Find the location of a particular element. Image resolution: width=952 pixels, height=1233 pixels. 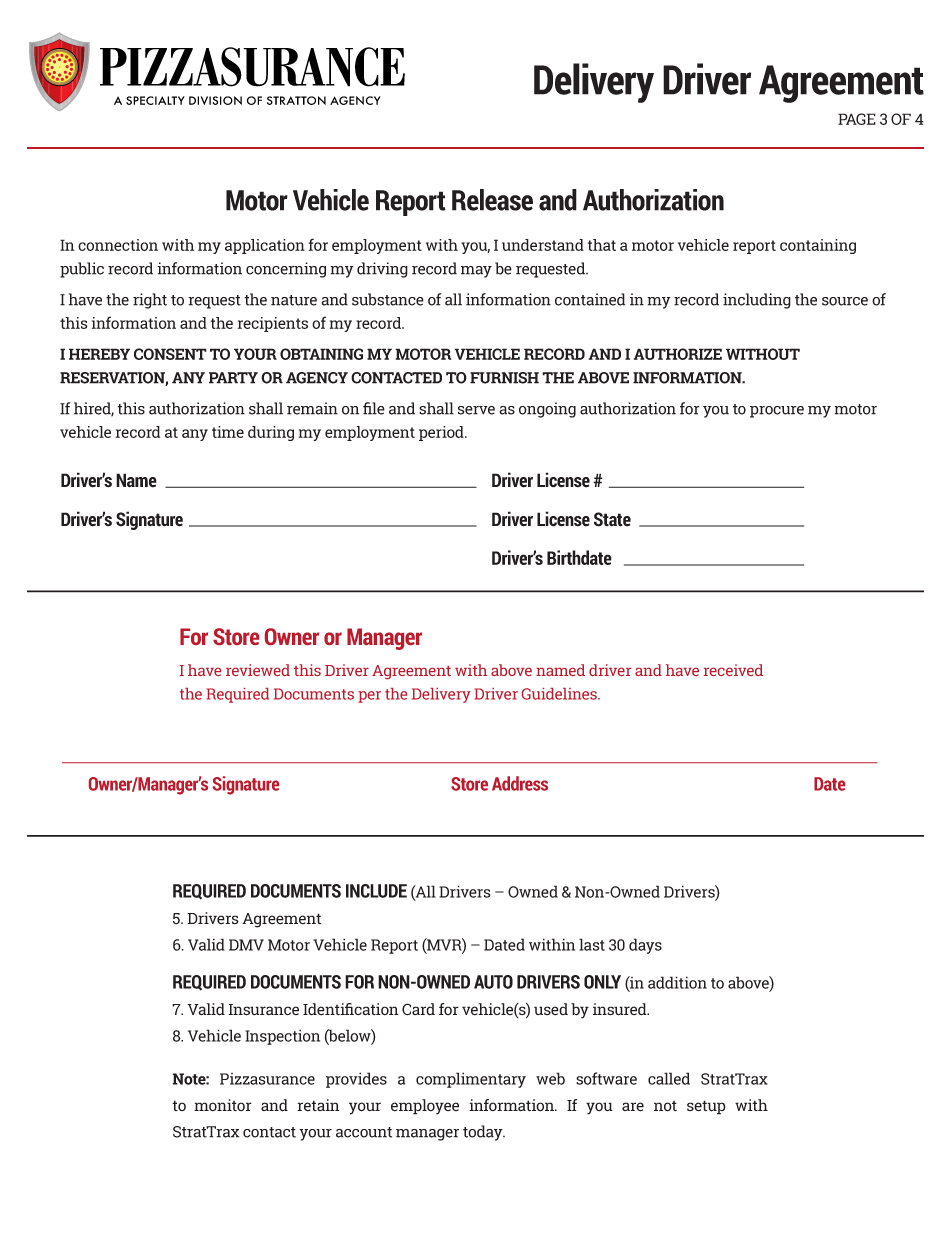

Guidelines is located at coordinates (560, 694).
